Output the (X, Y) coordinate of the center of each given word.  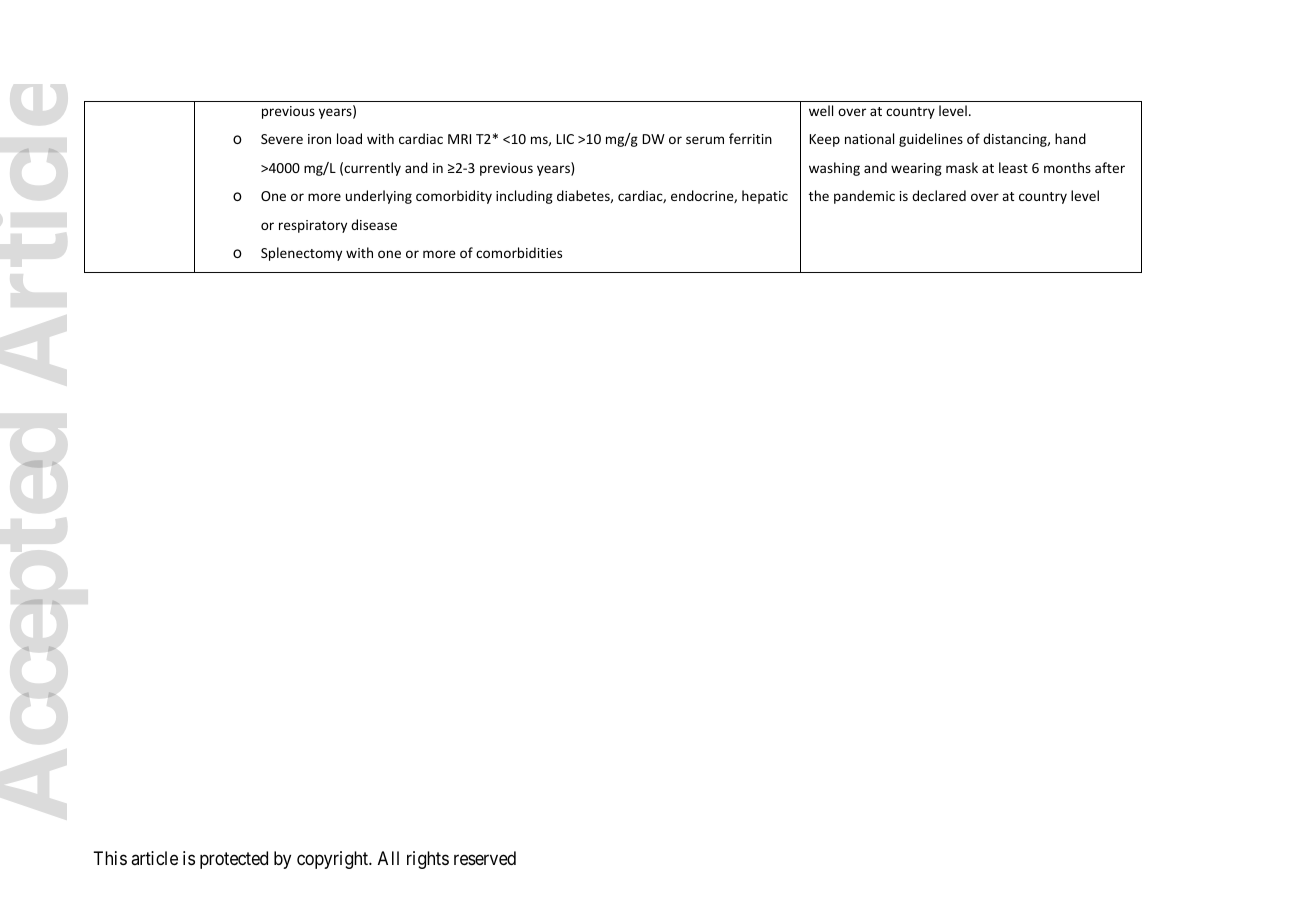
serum (705, 140)
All (388, 858)
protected (234, 860)
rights (428, 860)
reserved (485, 858)
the (819, 195)
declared (939, 195)
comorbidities (519, 252)
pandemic (864, 197)
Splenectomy (301, 254)
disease (374, 224)
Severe (282, 139)
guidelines (931, 140)
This (110, 858)
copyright (334, 860)
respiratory (313, 226)
